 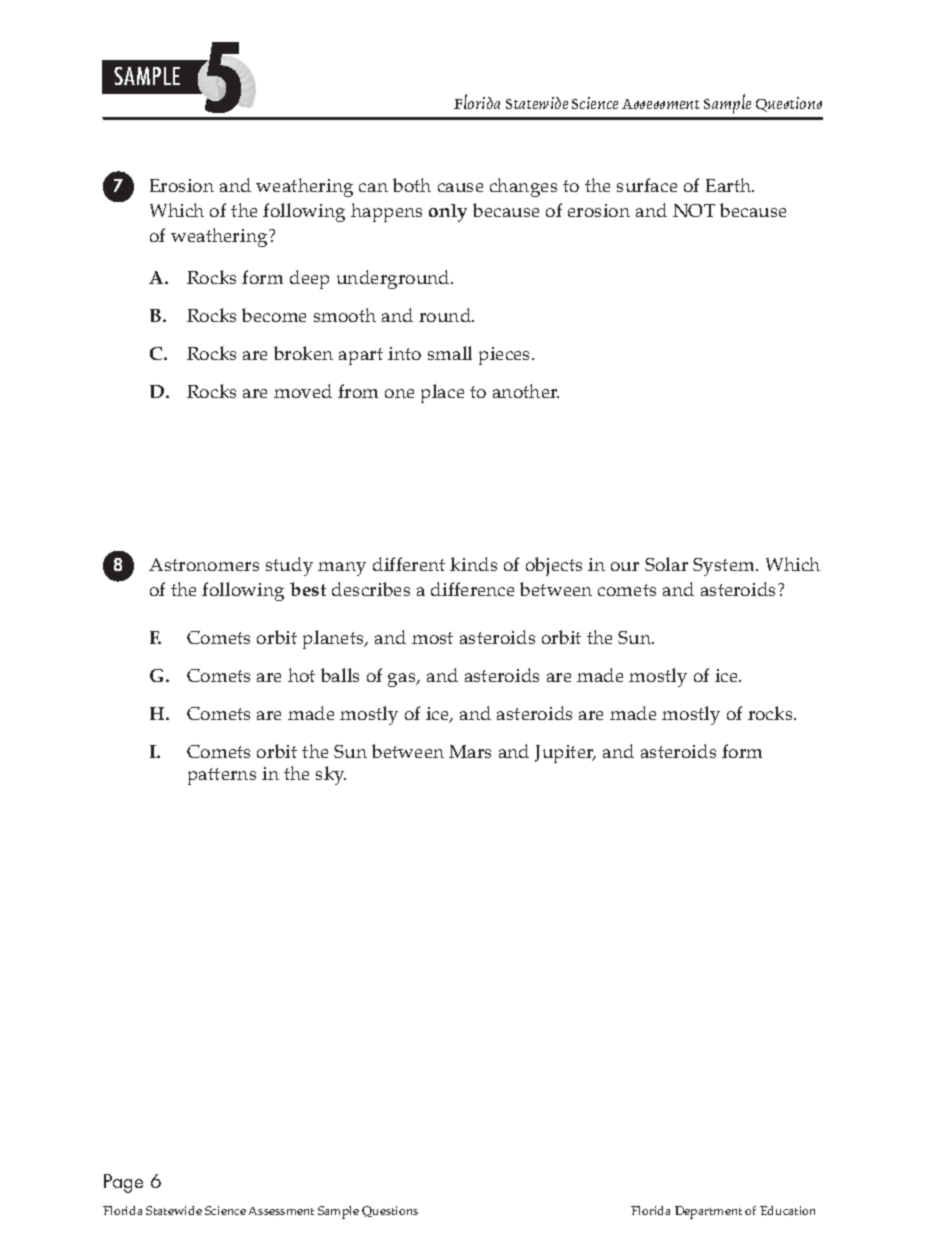 I want to click on Earth, so click(x=730, y=185).
